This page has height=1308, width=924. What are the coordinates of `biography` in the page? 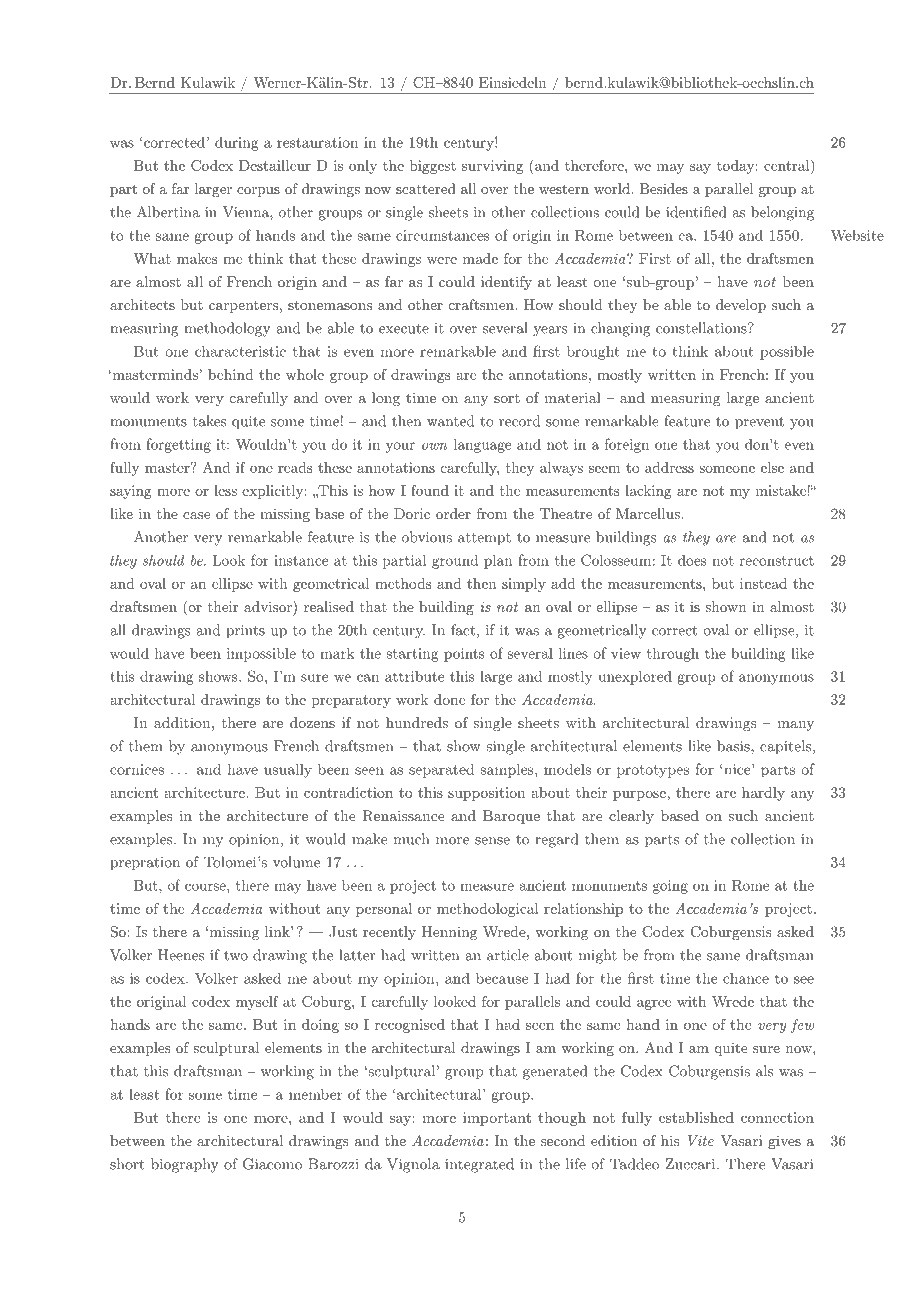 It's located at (185, 1165).
